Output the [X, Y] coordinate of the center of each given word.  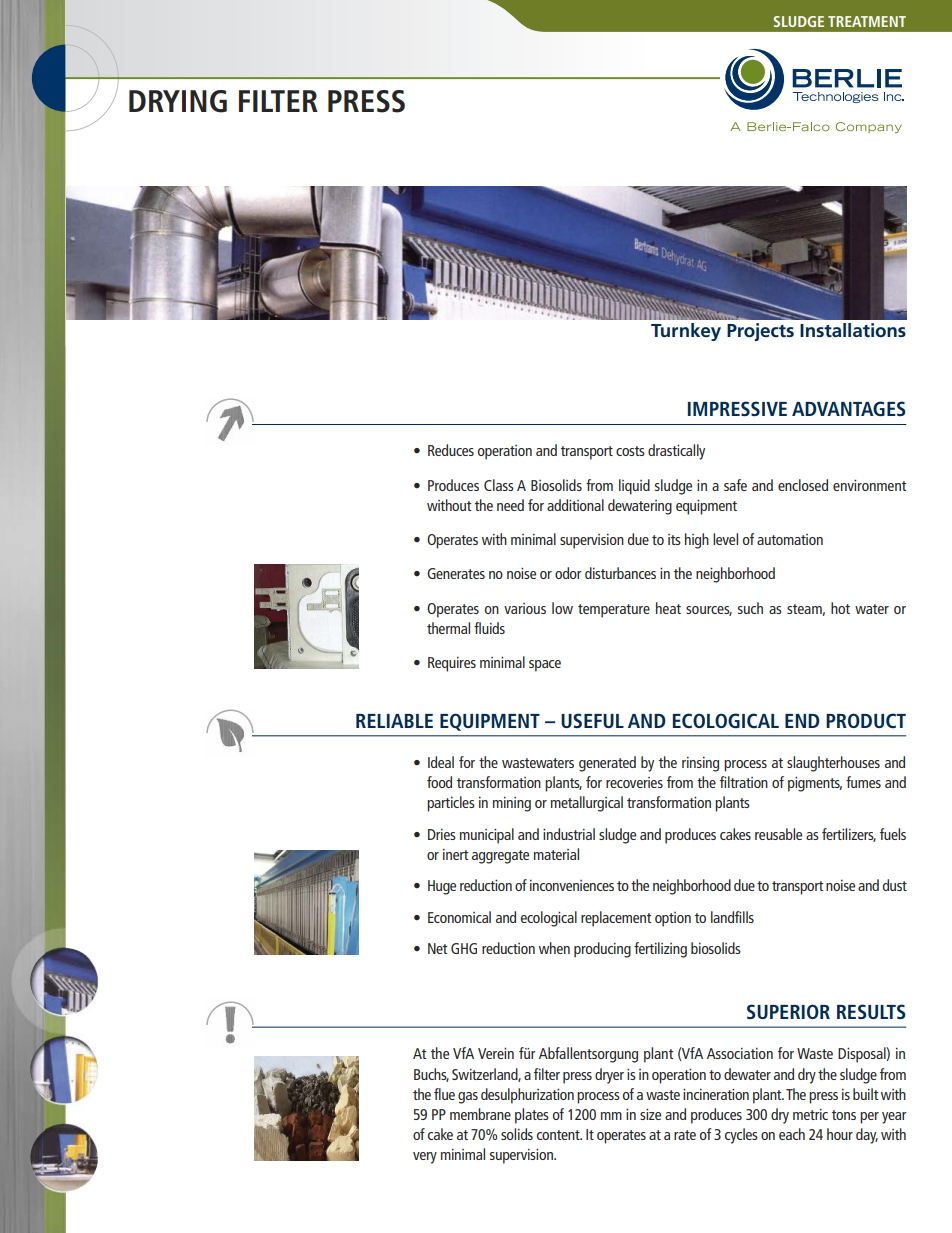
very [425, 1158]
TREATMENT [867, 21]
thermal [448, 628]
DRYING [178, 101]
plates [532, 1116]
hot [840, 608]
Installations [853, 330]
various [525, 608]
